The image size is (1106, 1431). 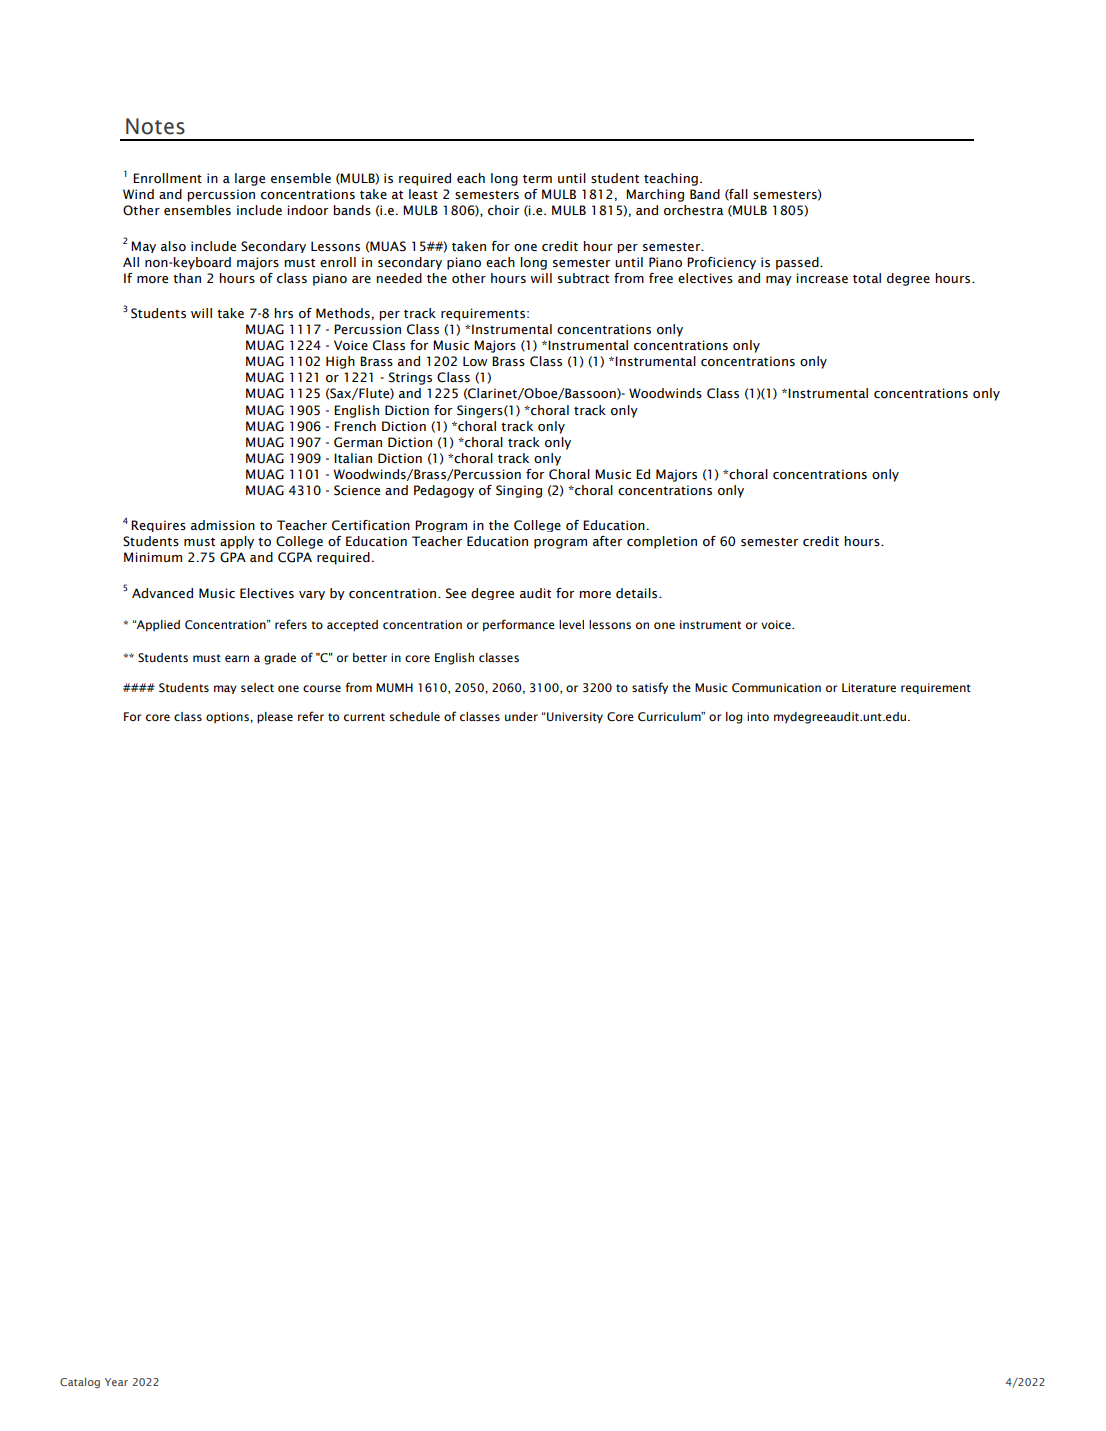 I want to click on Minimum, so click(x=153, y=557).
